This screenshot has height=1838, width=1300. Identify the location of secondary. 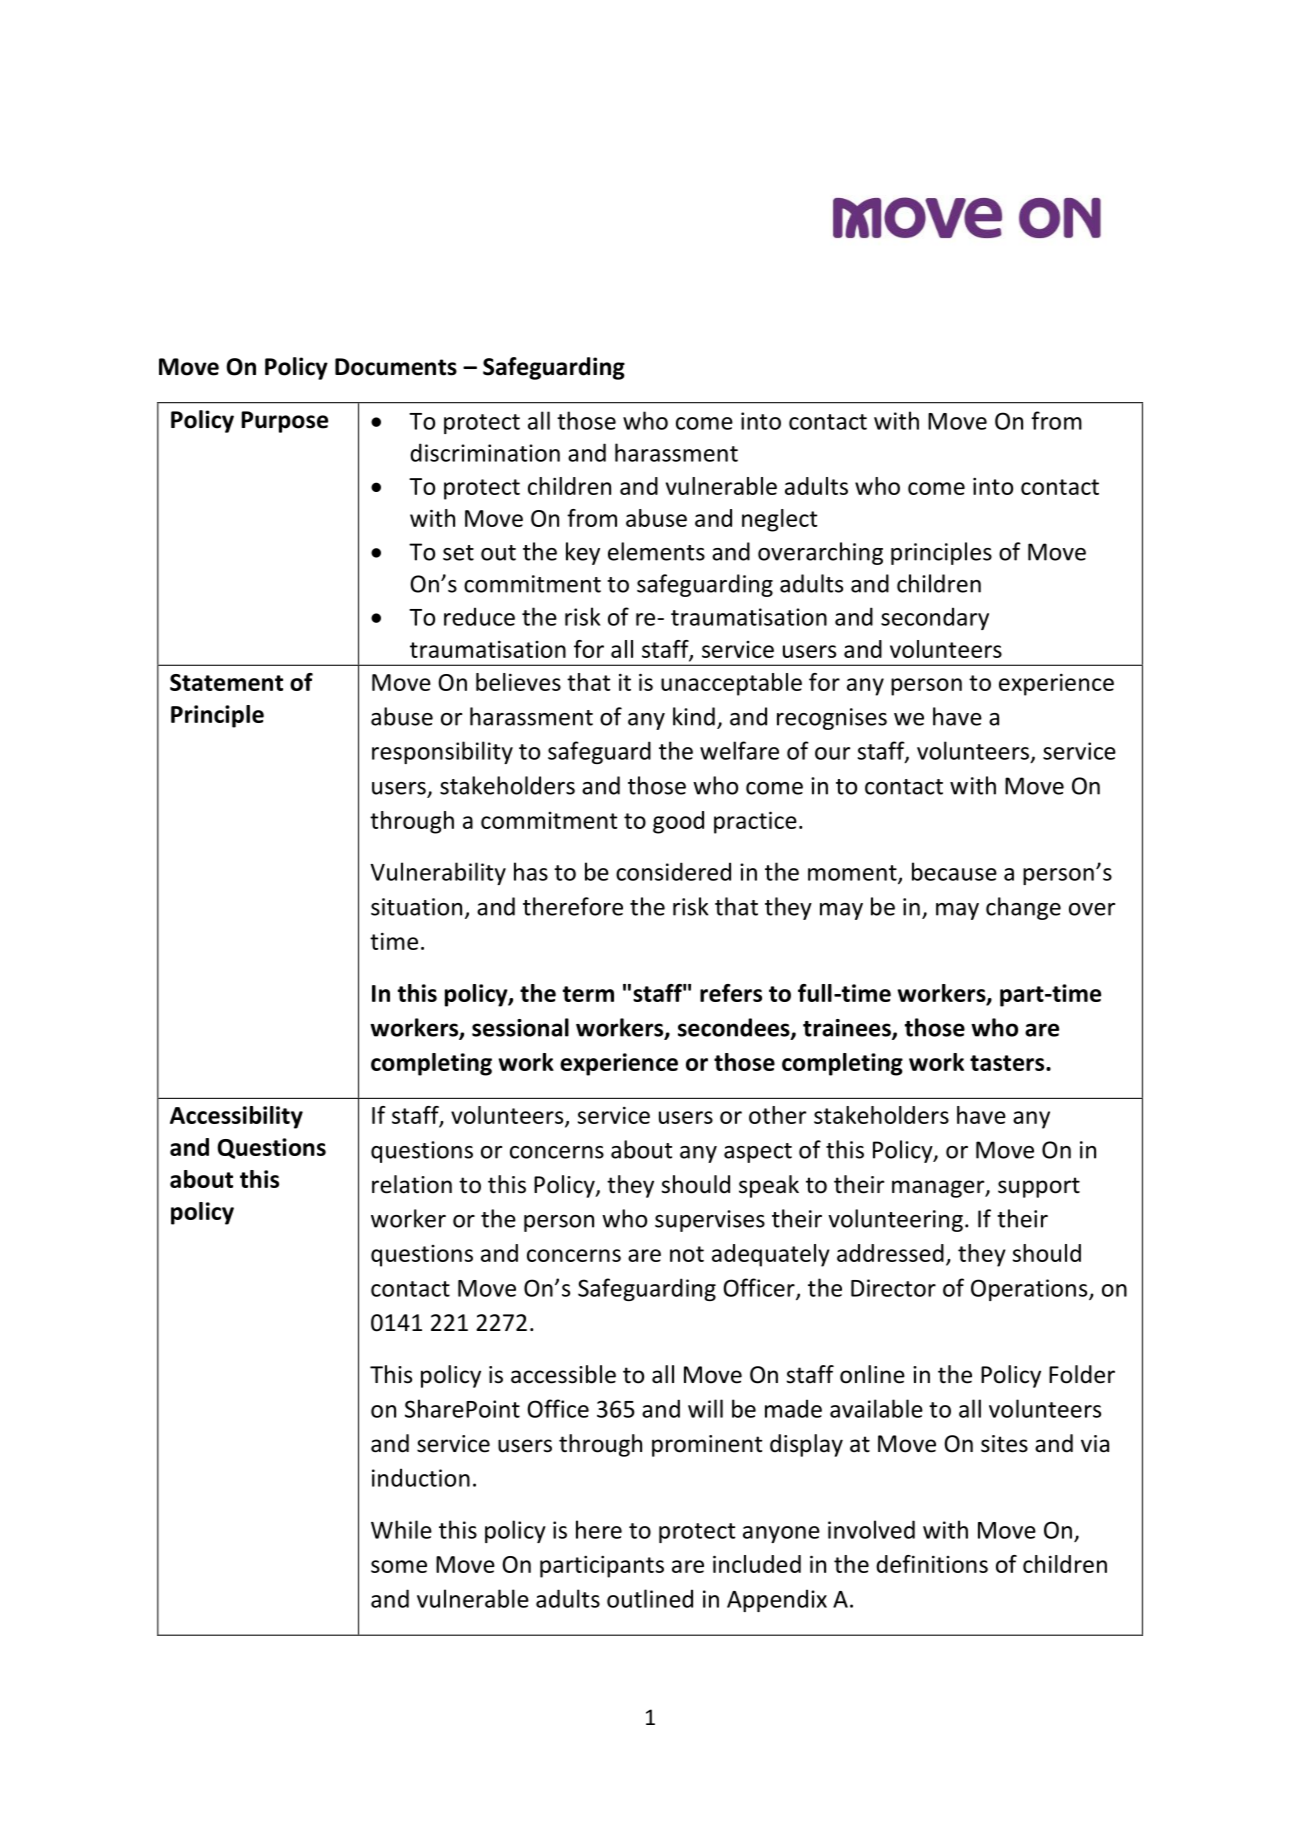
(935, 618).
